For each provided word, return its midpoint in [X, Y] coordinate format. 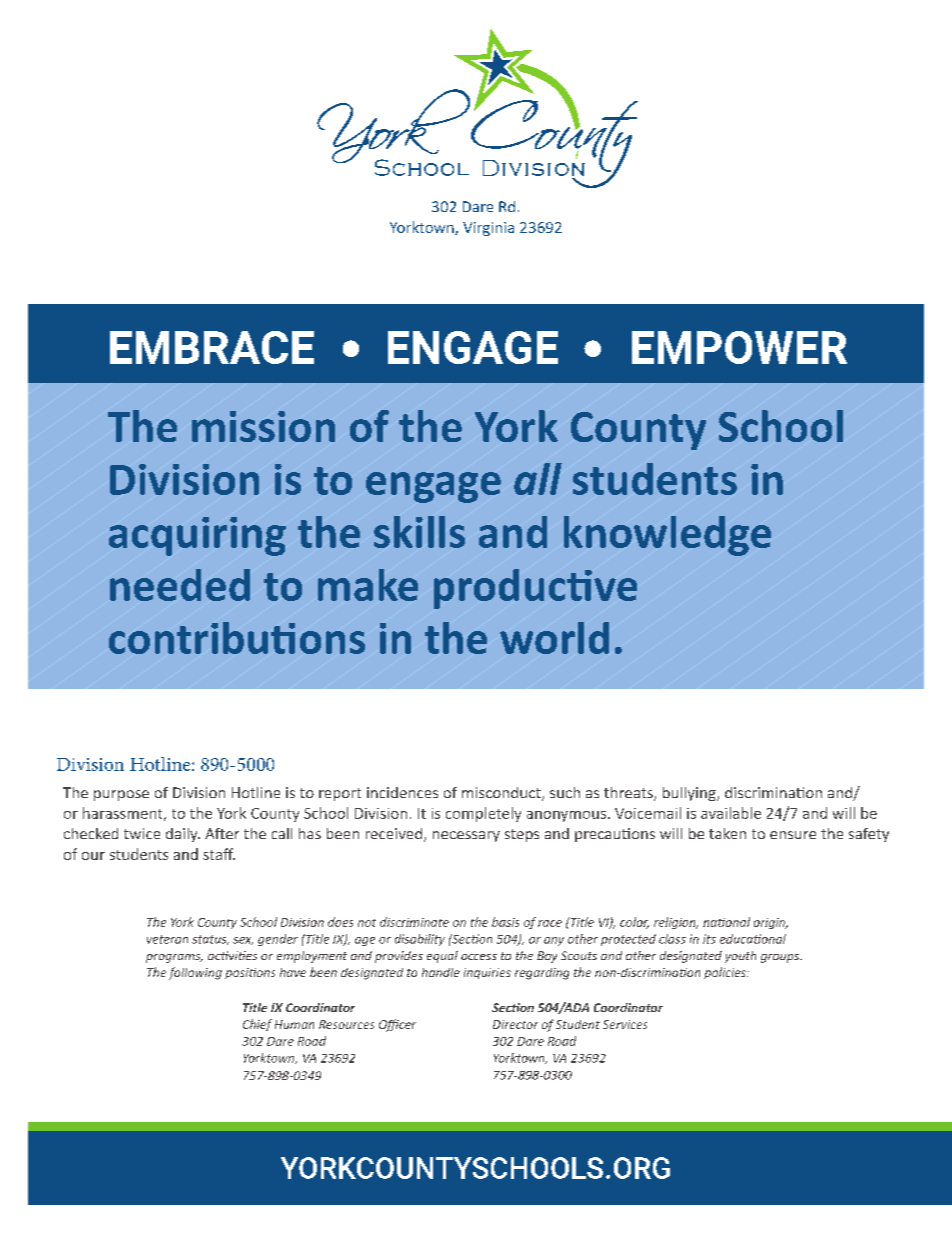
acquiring [197, 536]
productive [535, 589]
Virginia [488, 229]
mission [263, 426]
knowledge [667, 536]
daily [183, 835]
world [554, 638]
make [368, 585]
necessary [466, 836]
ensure [793, 835]
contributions [237, 638]
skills [419, 532]
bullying [690, 794]
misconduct [502, 794]
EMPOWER [739, 347]
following [195, 973]
